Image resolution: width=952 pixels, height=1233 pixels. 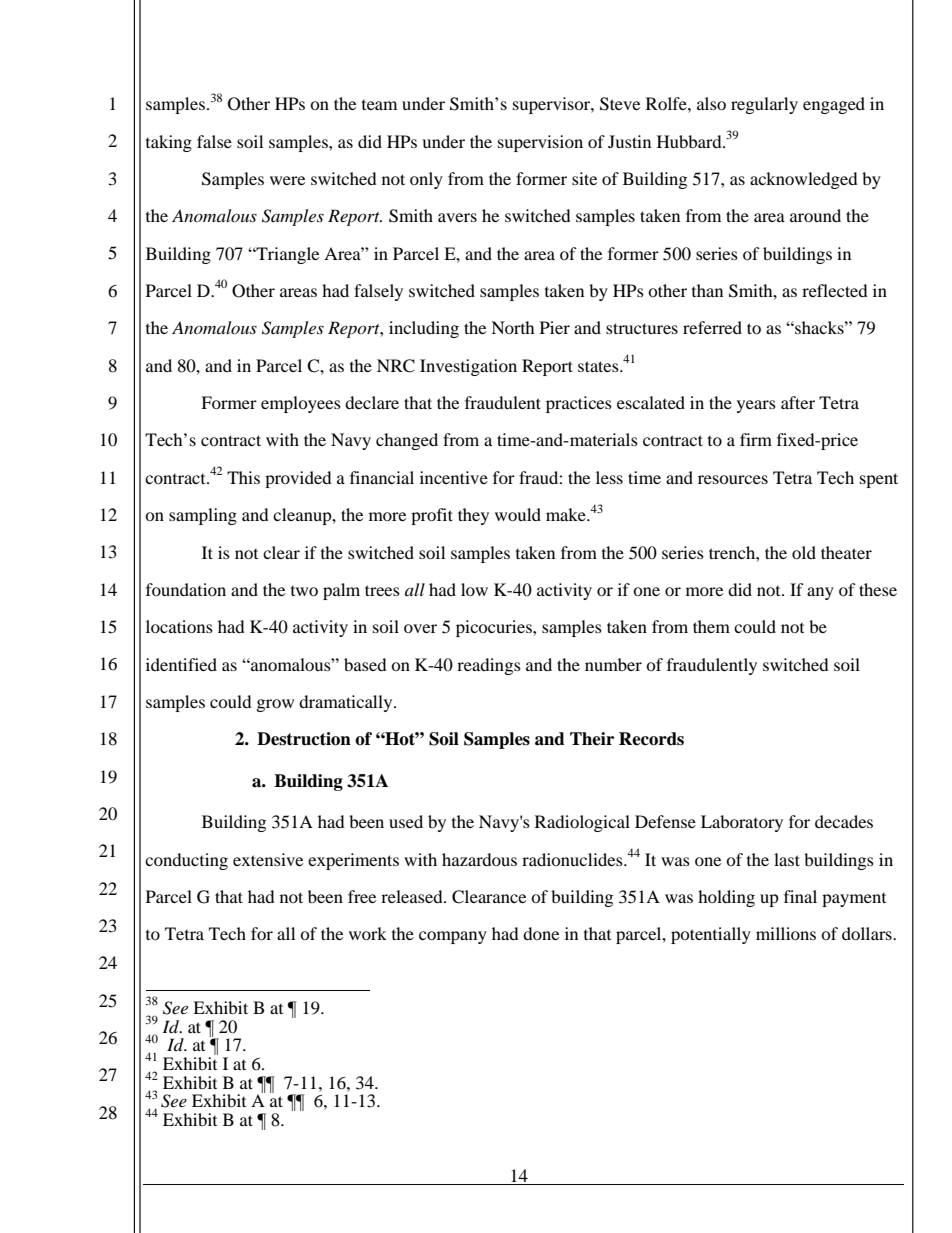 What do you see at coordinates (541, 933) in the image?
I see `done` at bounding box center [541, 933].
